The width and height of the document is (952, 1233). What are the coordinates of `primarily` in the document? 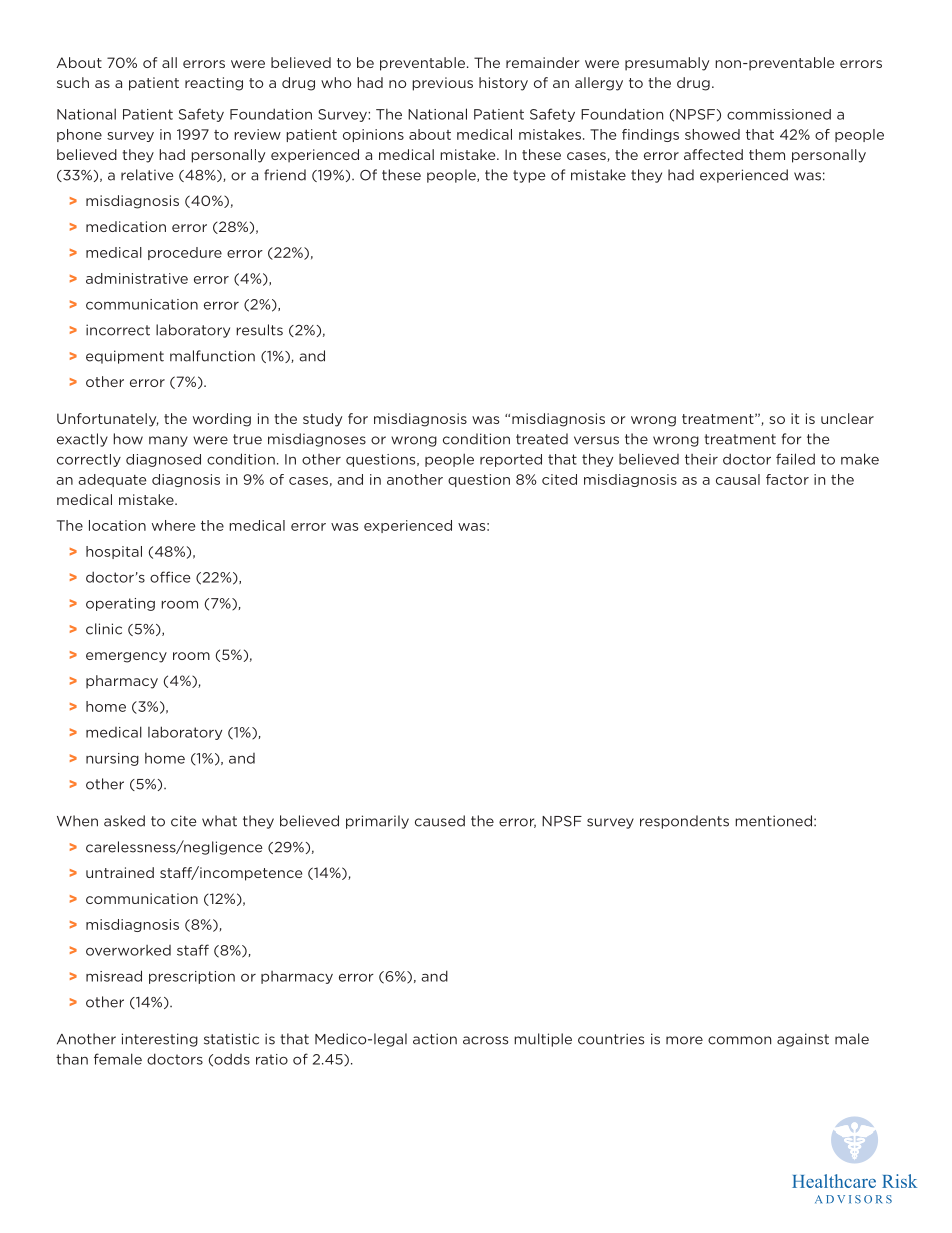 It's located at (377, 822).
